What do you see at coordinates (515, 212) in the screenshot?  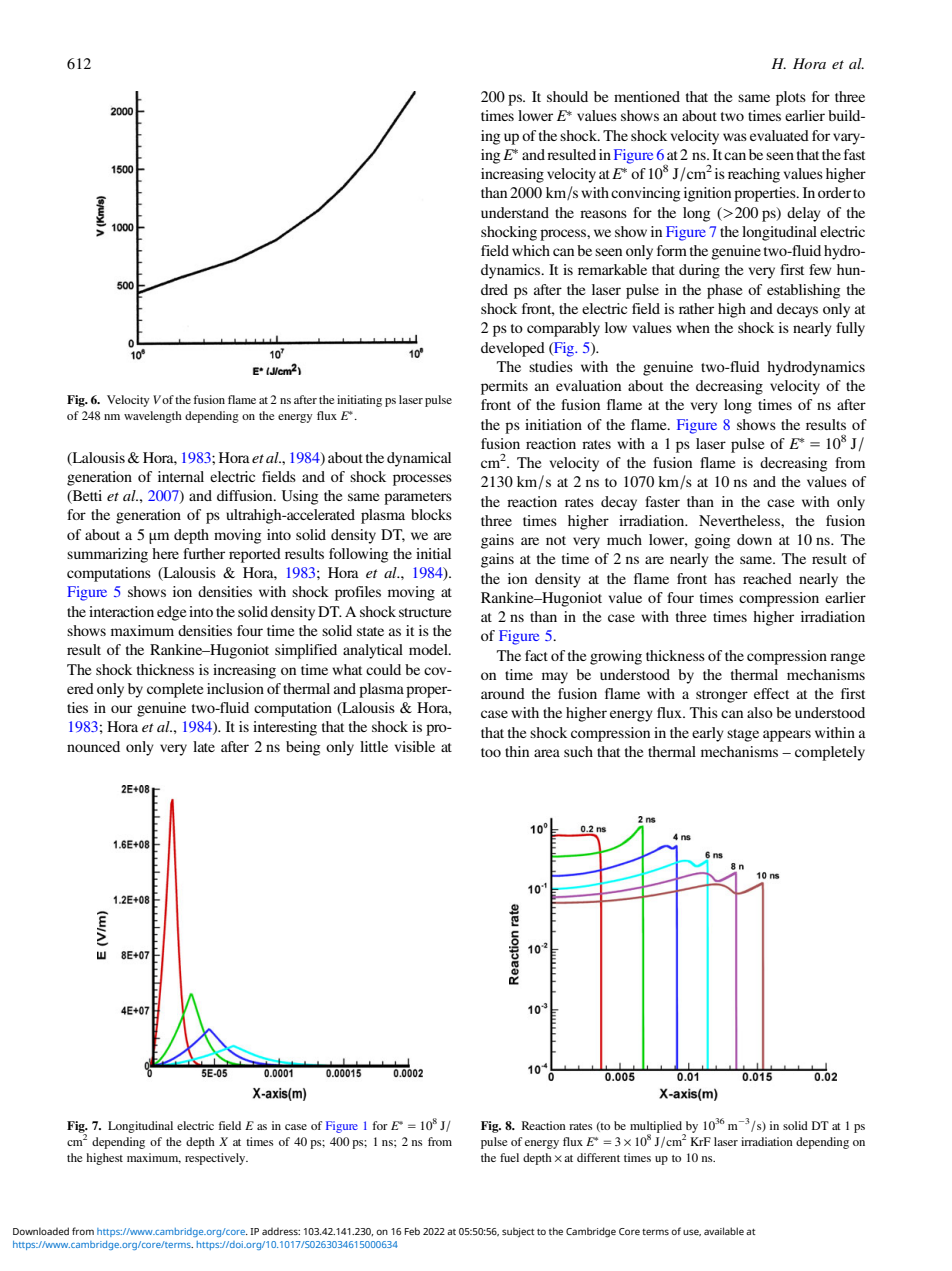 I see `understand` at bounding box center [515, 212].
